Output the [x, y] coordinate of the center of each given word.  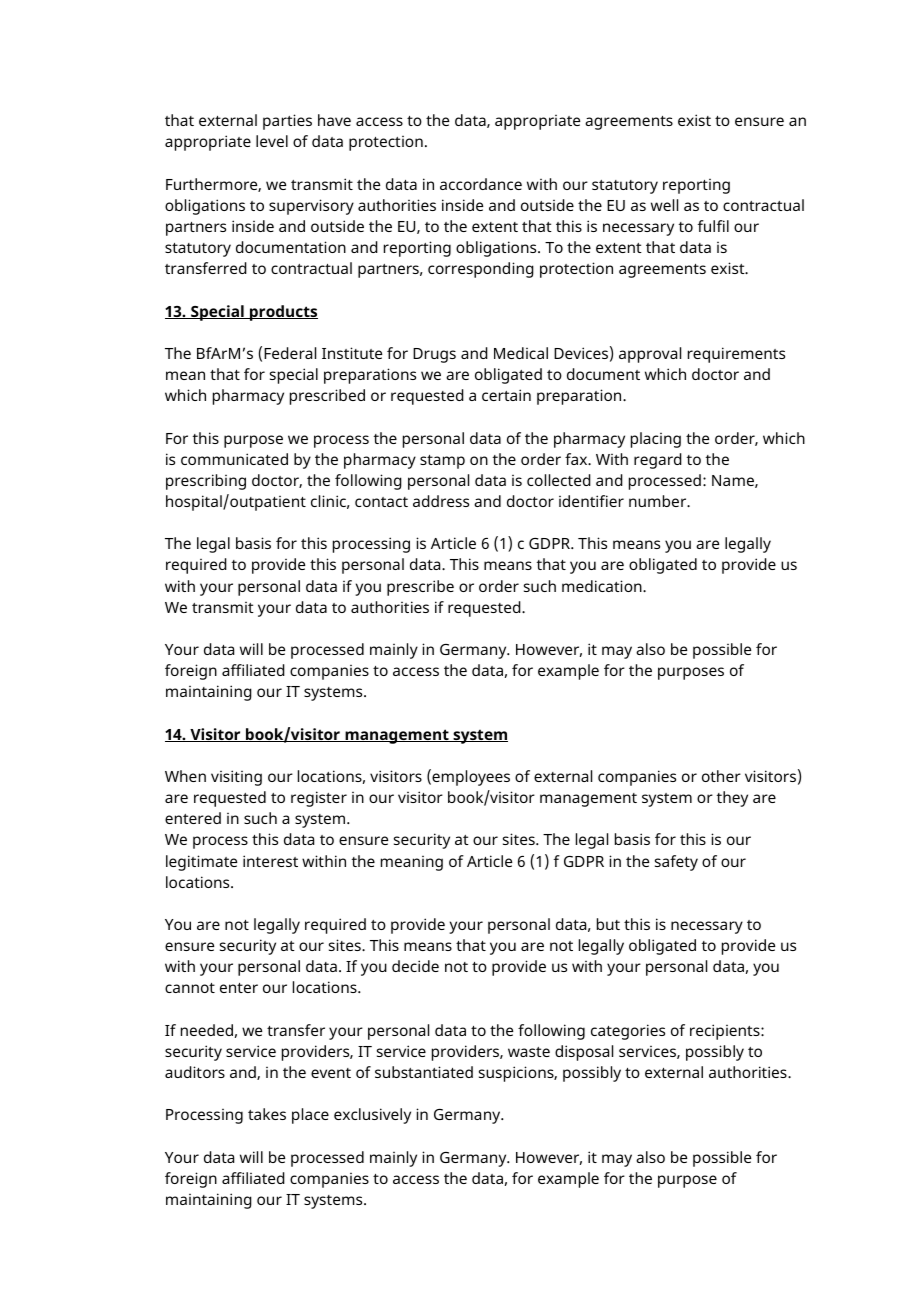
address [441, 501]
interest [270, 861]
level [272, 141]
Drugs [434, 355]
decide [415, 966]
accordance [481, 184]
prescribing [206, 482]
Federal [290, 353]
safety [676, 863]
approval [650, 355]
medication [603, 586]
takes [267, 1114]
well [664, 205]
